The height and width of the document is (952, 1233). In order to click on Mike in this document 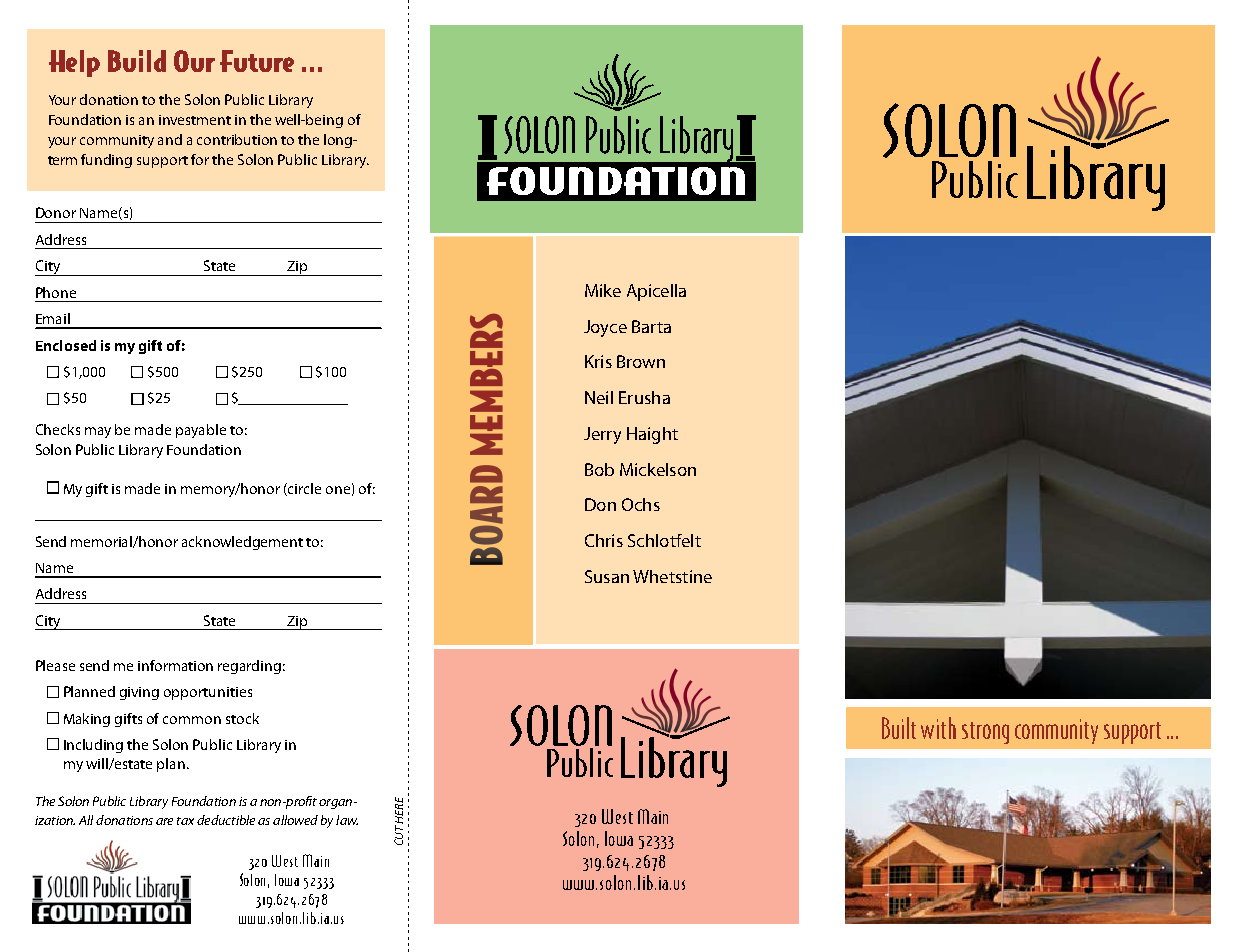, I will do `click(603, 290)`.
